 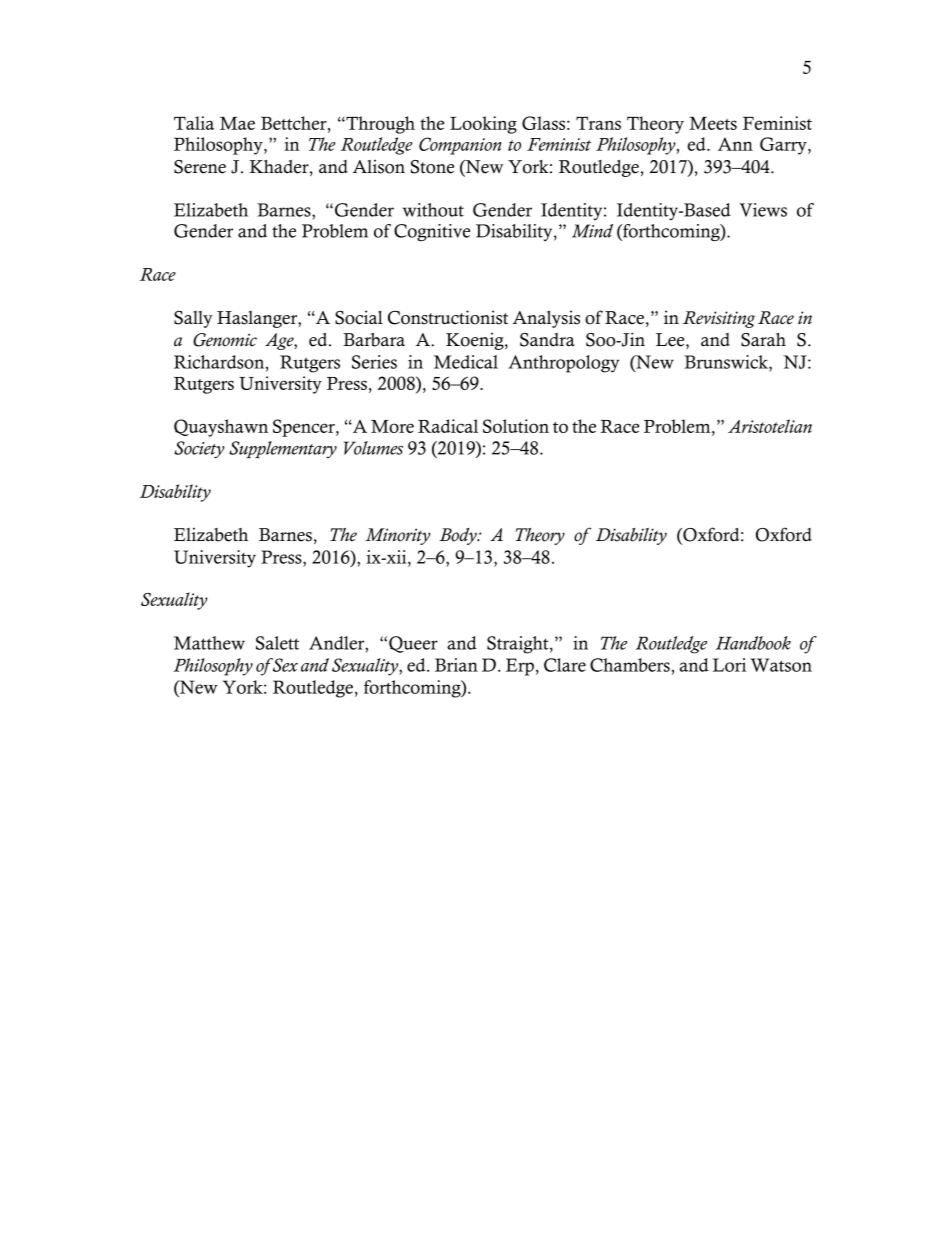 I want to click on Looking, so click(x=483, y=125).
